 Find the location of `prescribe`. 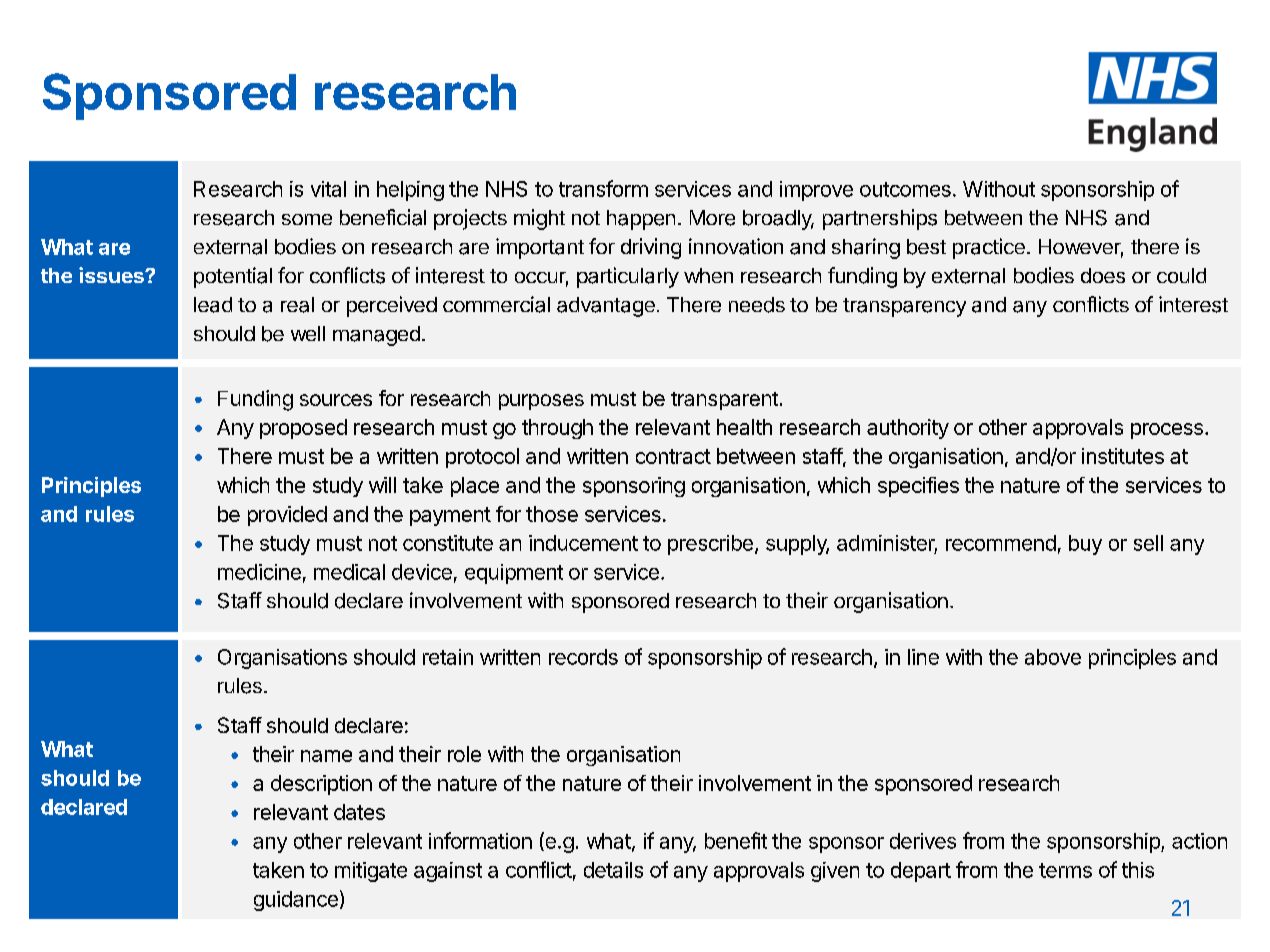

prescribe is located at coordinates (710, 545).
